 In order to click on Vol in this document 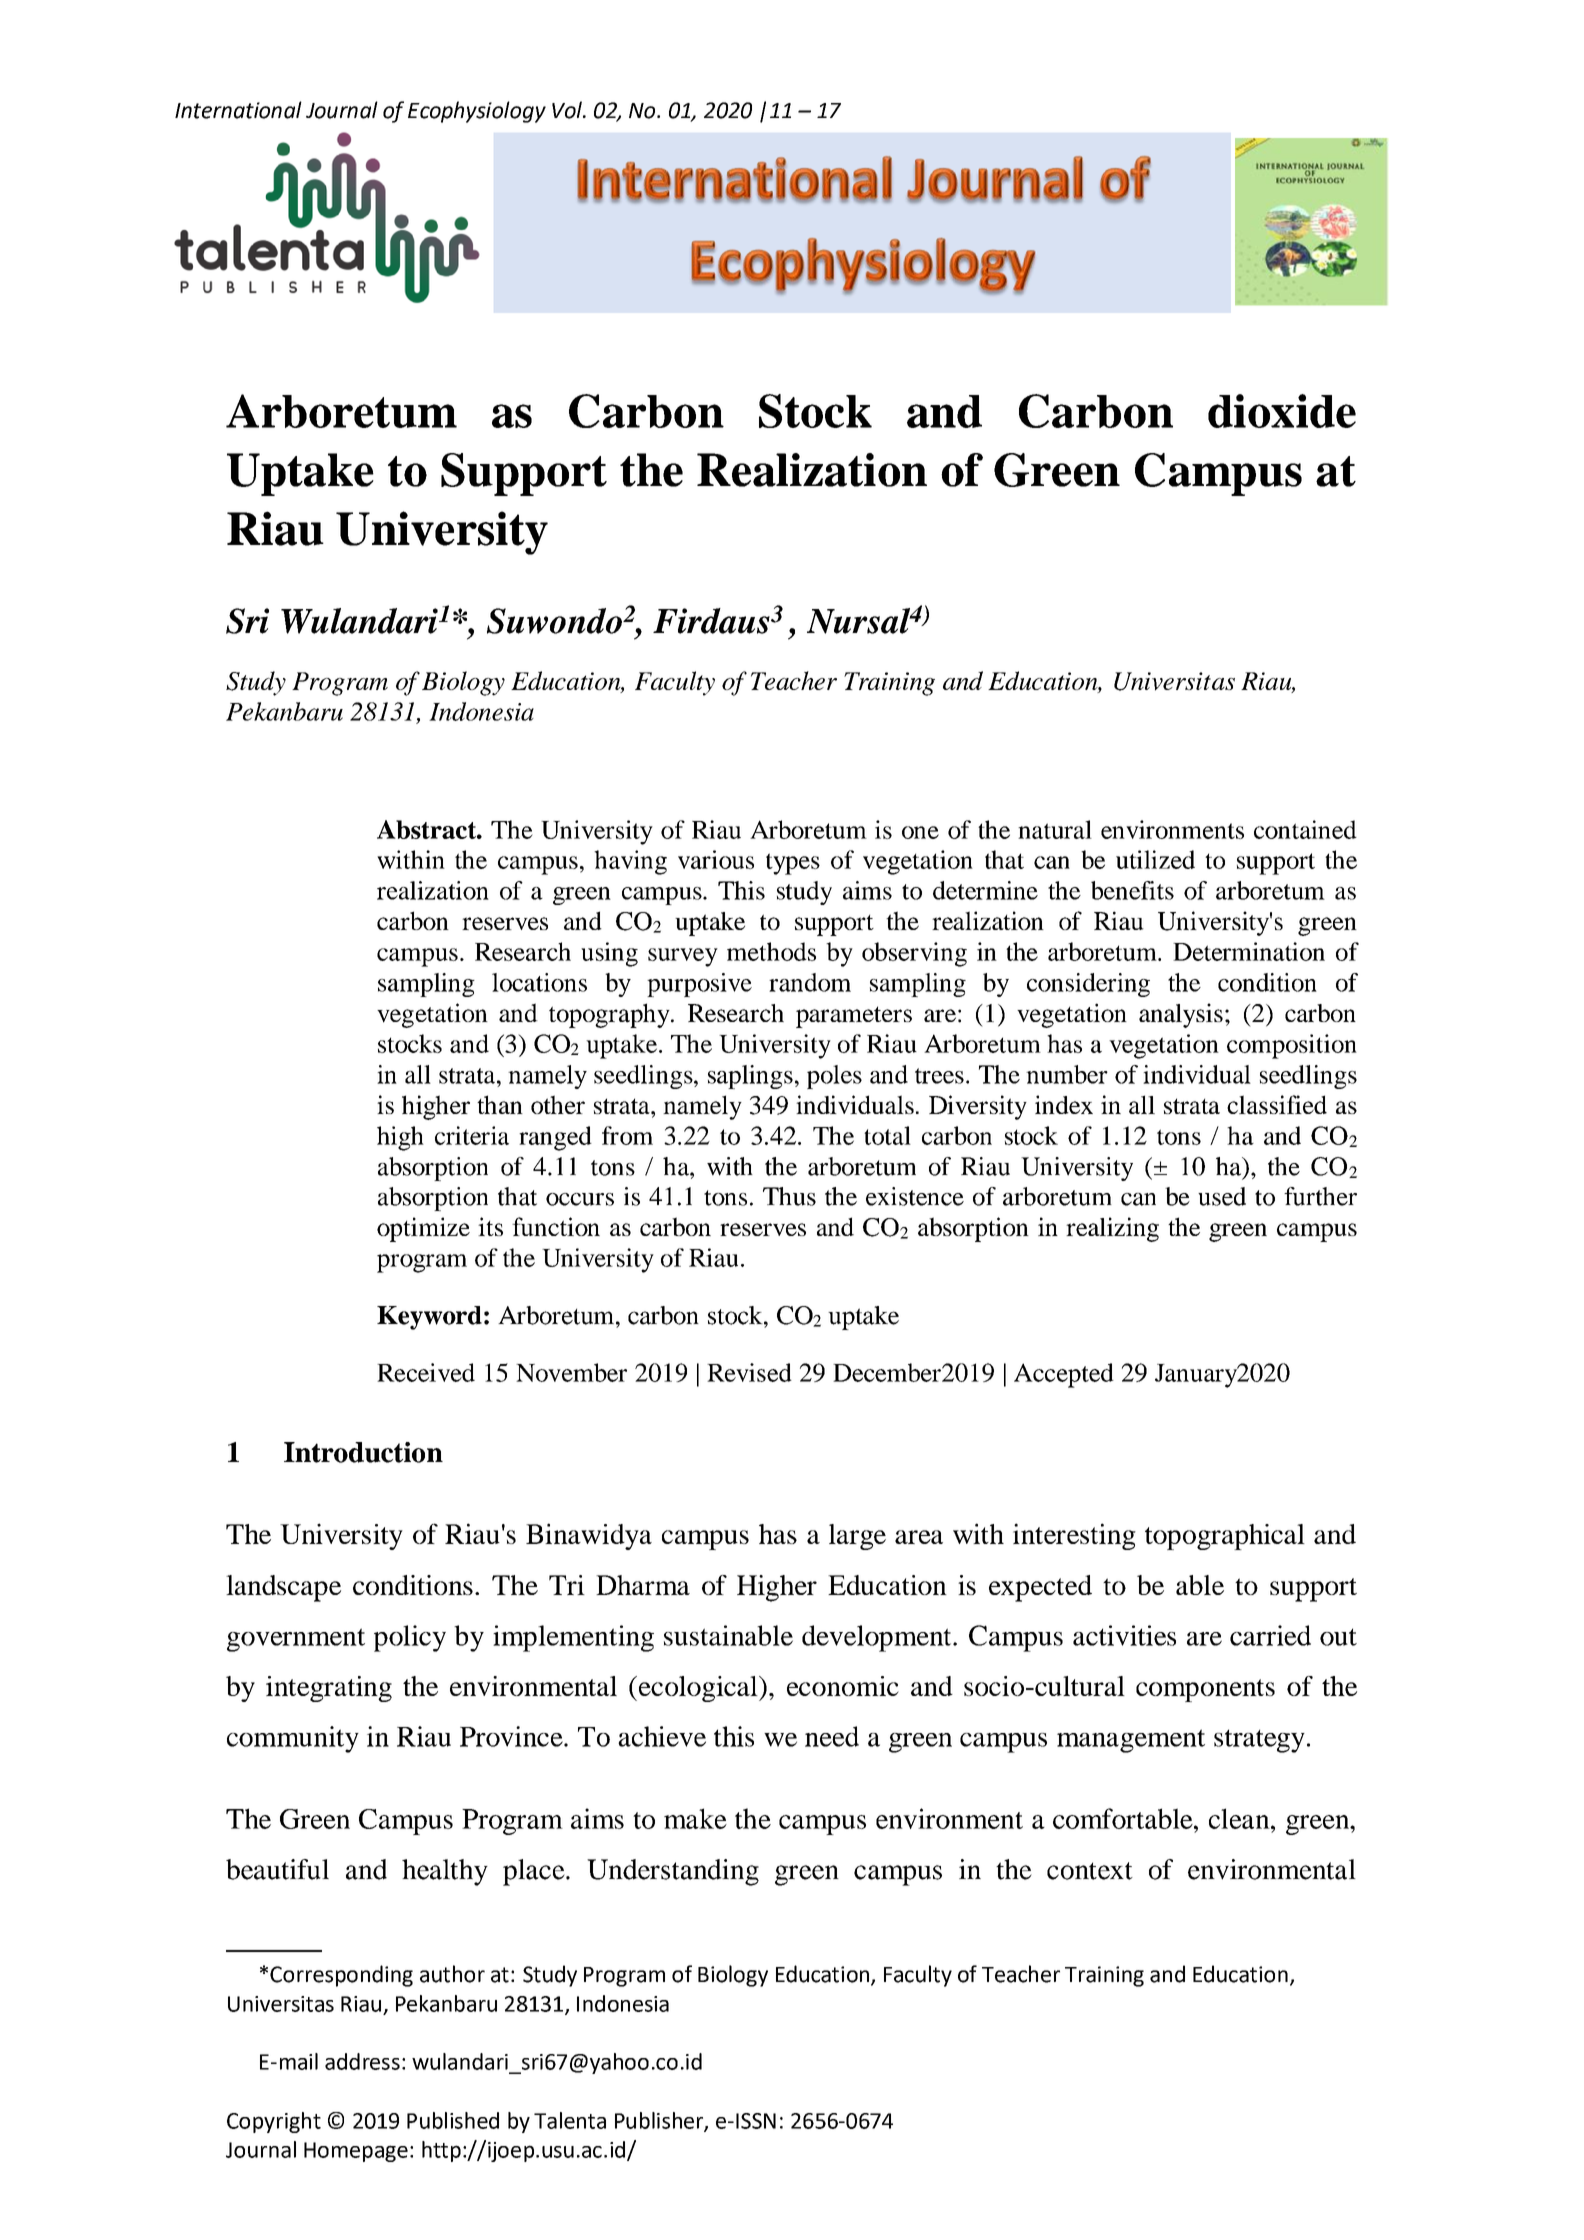, I will do `click(568, 110)`.
